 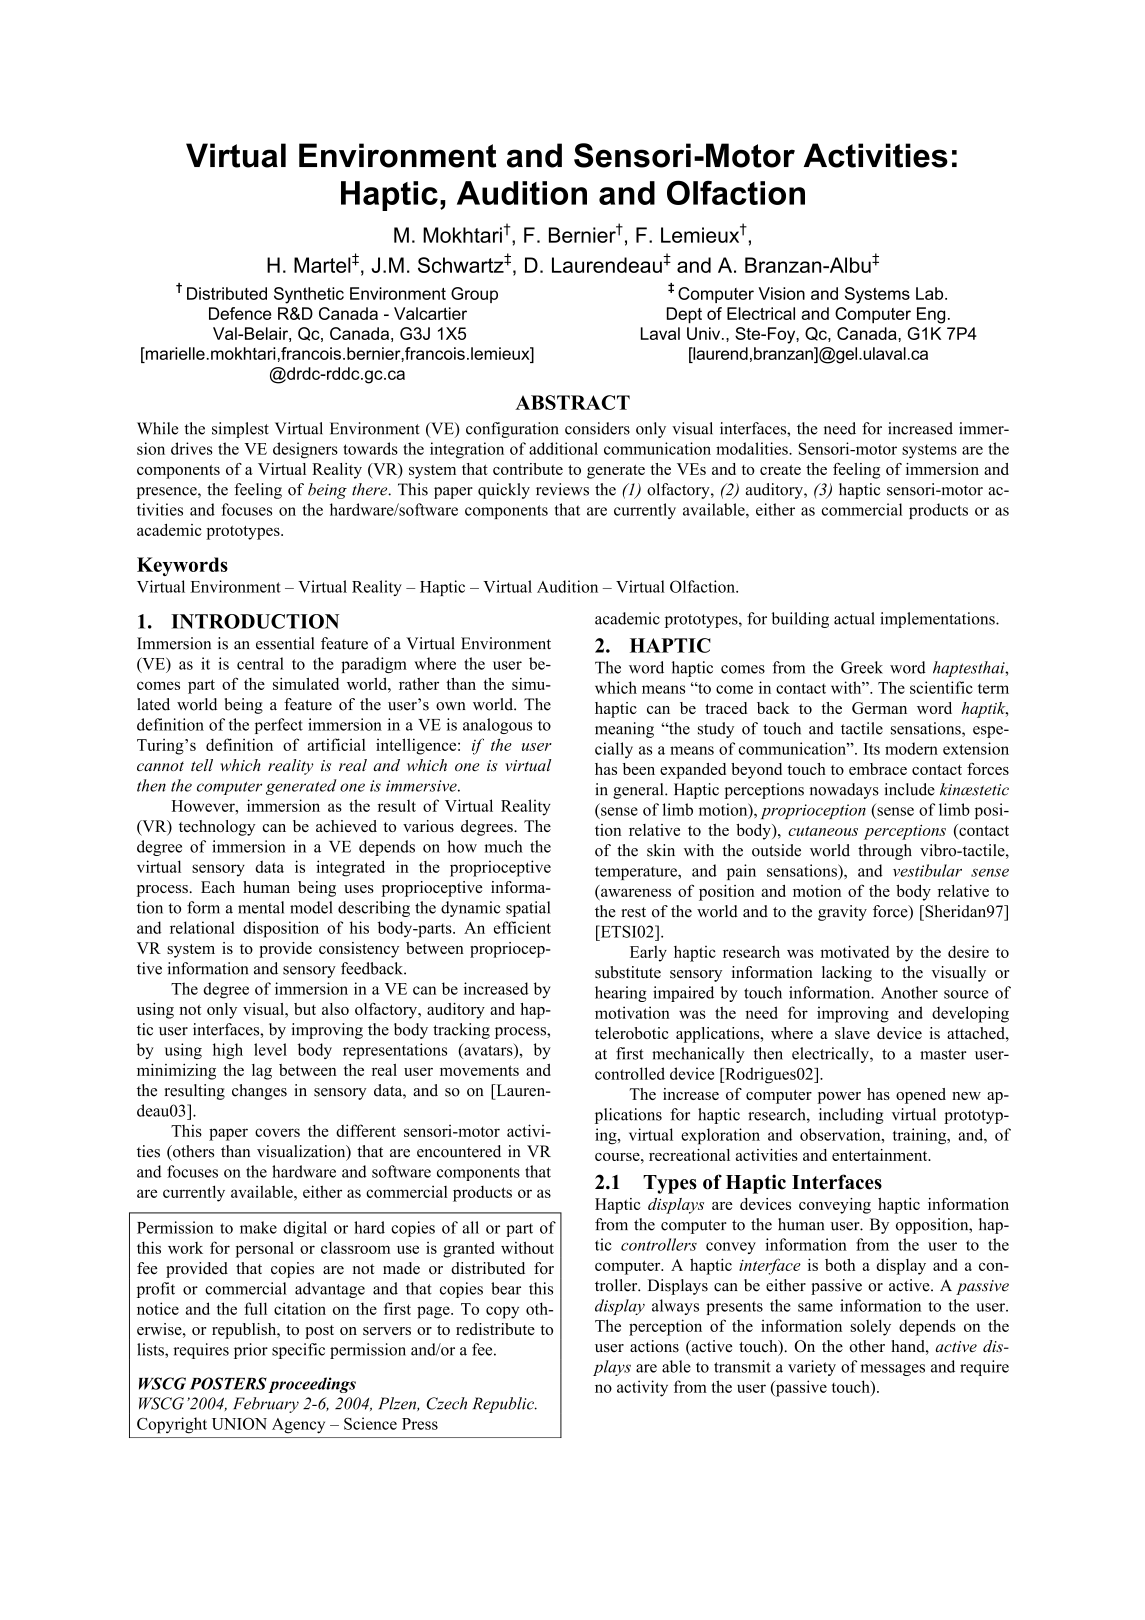 I want to click on Republic, so click(x=504, y=1405).
